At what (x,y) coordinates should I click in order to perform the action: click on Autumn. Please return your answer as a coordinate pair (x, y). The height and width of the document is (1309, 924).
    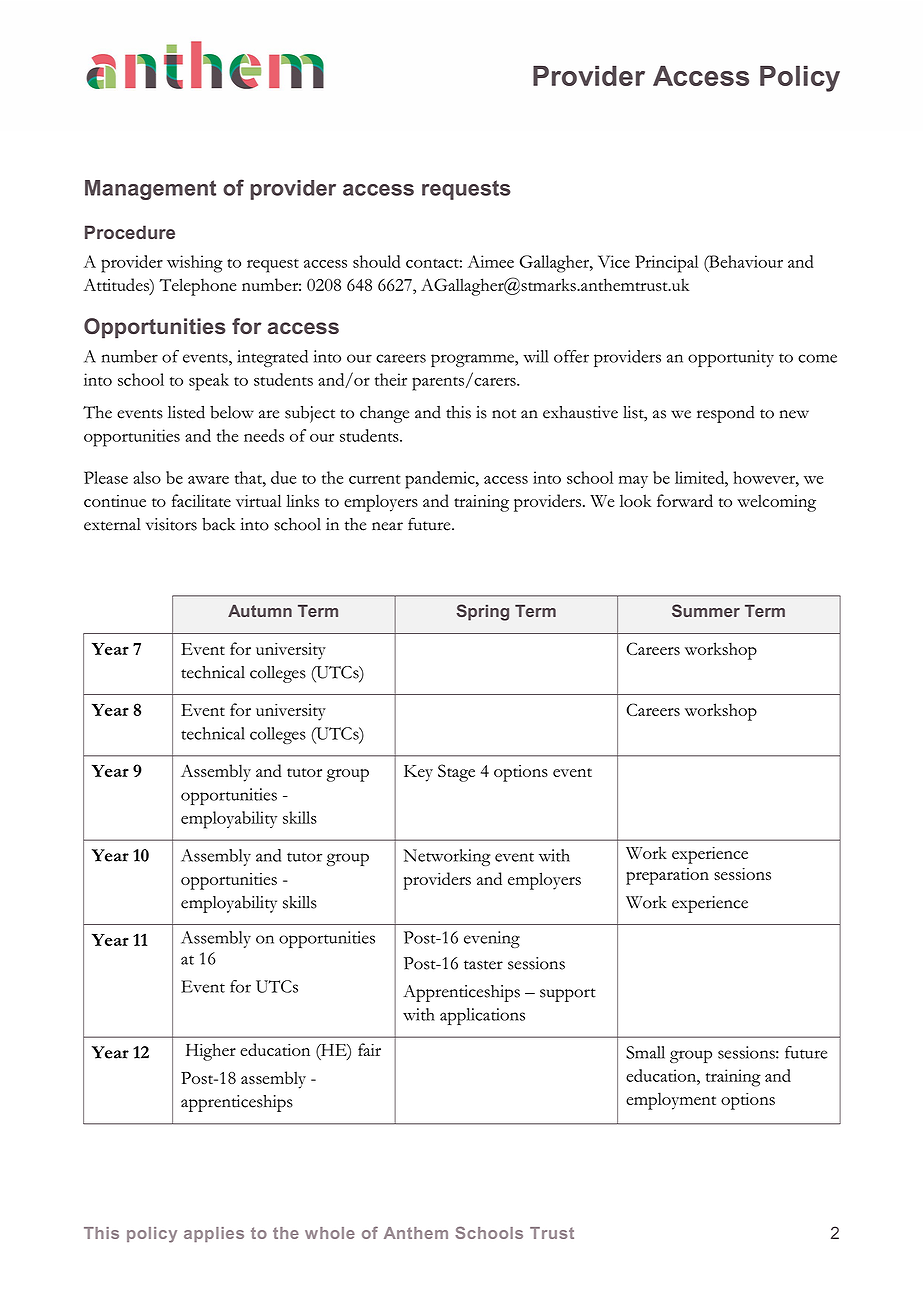
    Looking at the image, I should click on (260, 610).
